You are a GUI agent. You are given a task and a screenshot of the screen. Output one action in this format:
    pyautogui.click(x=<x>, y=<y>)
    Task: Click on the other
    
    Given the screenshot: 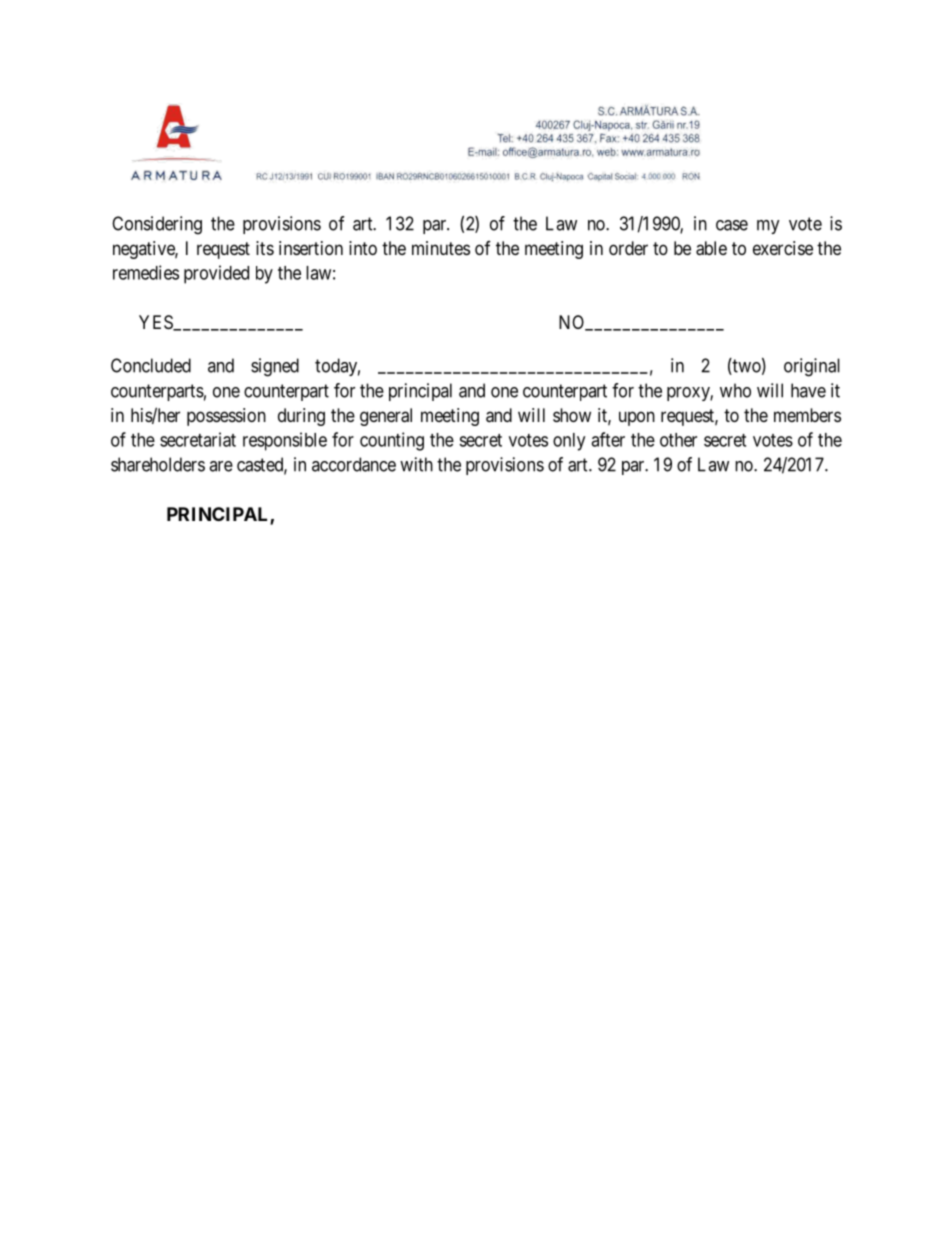 What is the action you would take?
    pyautogui.click(x=678, y=440)
